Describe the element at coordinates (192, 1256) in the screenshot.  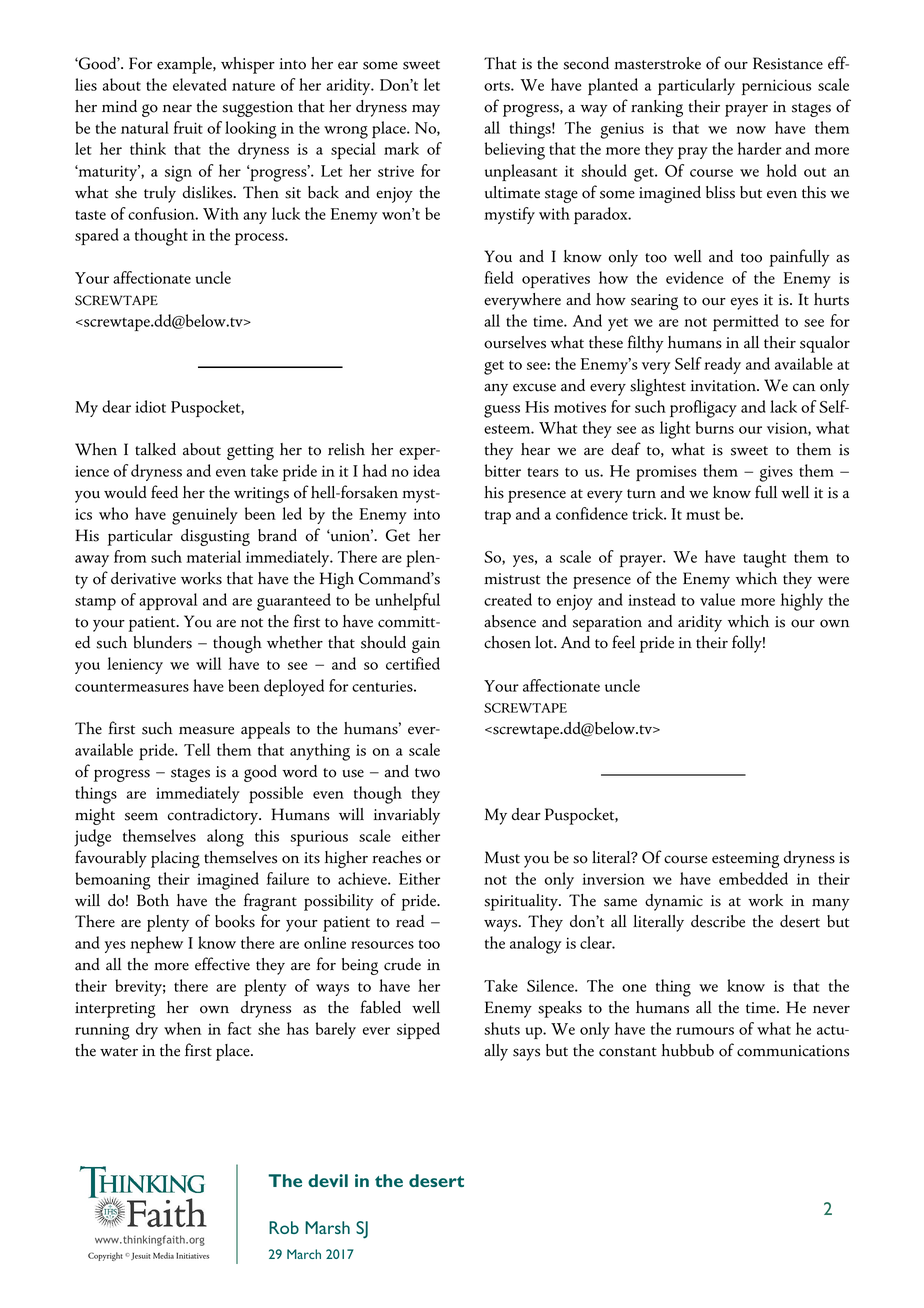
I see `Initiatives` at that location.
